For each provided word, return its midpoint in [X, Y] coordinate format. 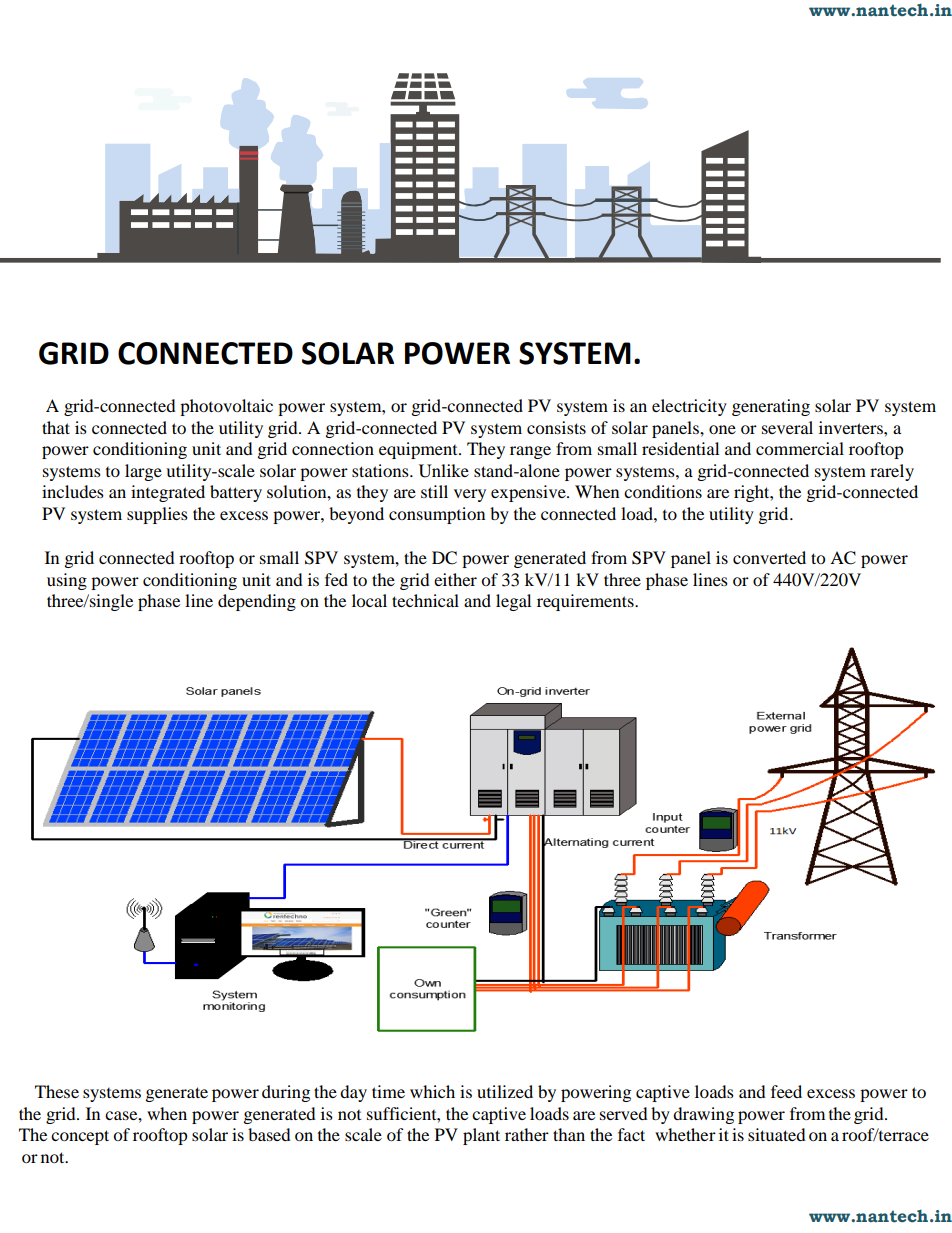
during [286, 1093]
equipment [419, 450]
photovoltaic [226, 407]
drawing [703, 1115]
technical [425, 600]
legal [513, 602]
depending [257, 602]
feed [786, 1091]
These [57, 1091]
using [67, 581]
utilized [505, 1091]
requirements [586, 602]
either [455, 579]
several [787, 427]
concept [80, 1137]
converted [769, 557]
